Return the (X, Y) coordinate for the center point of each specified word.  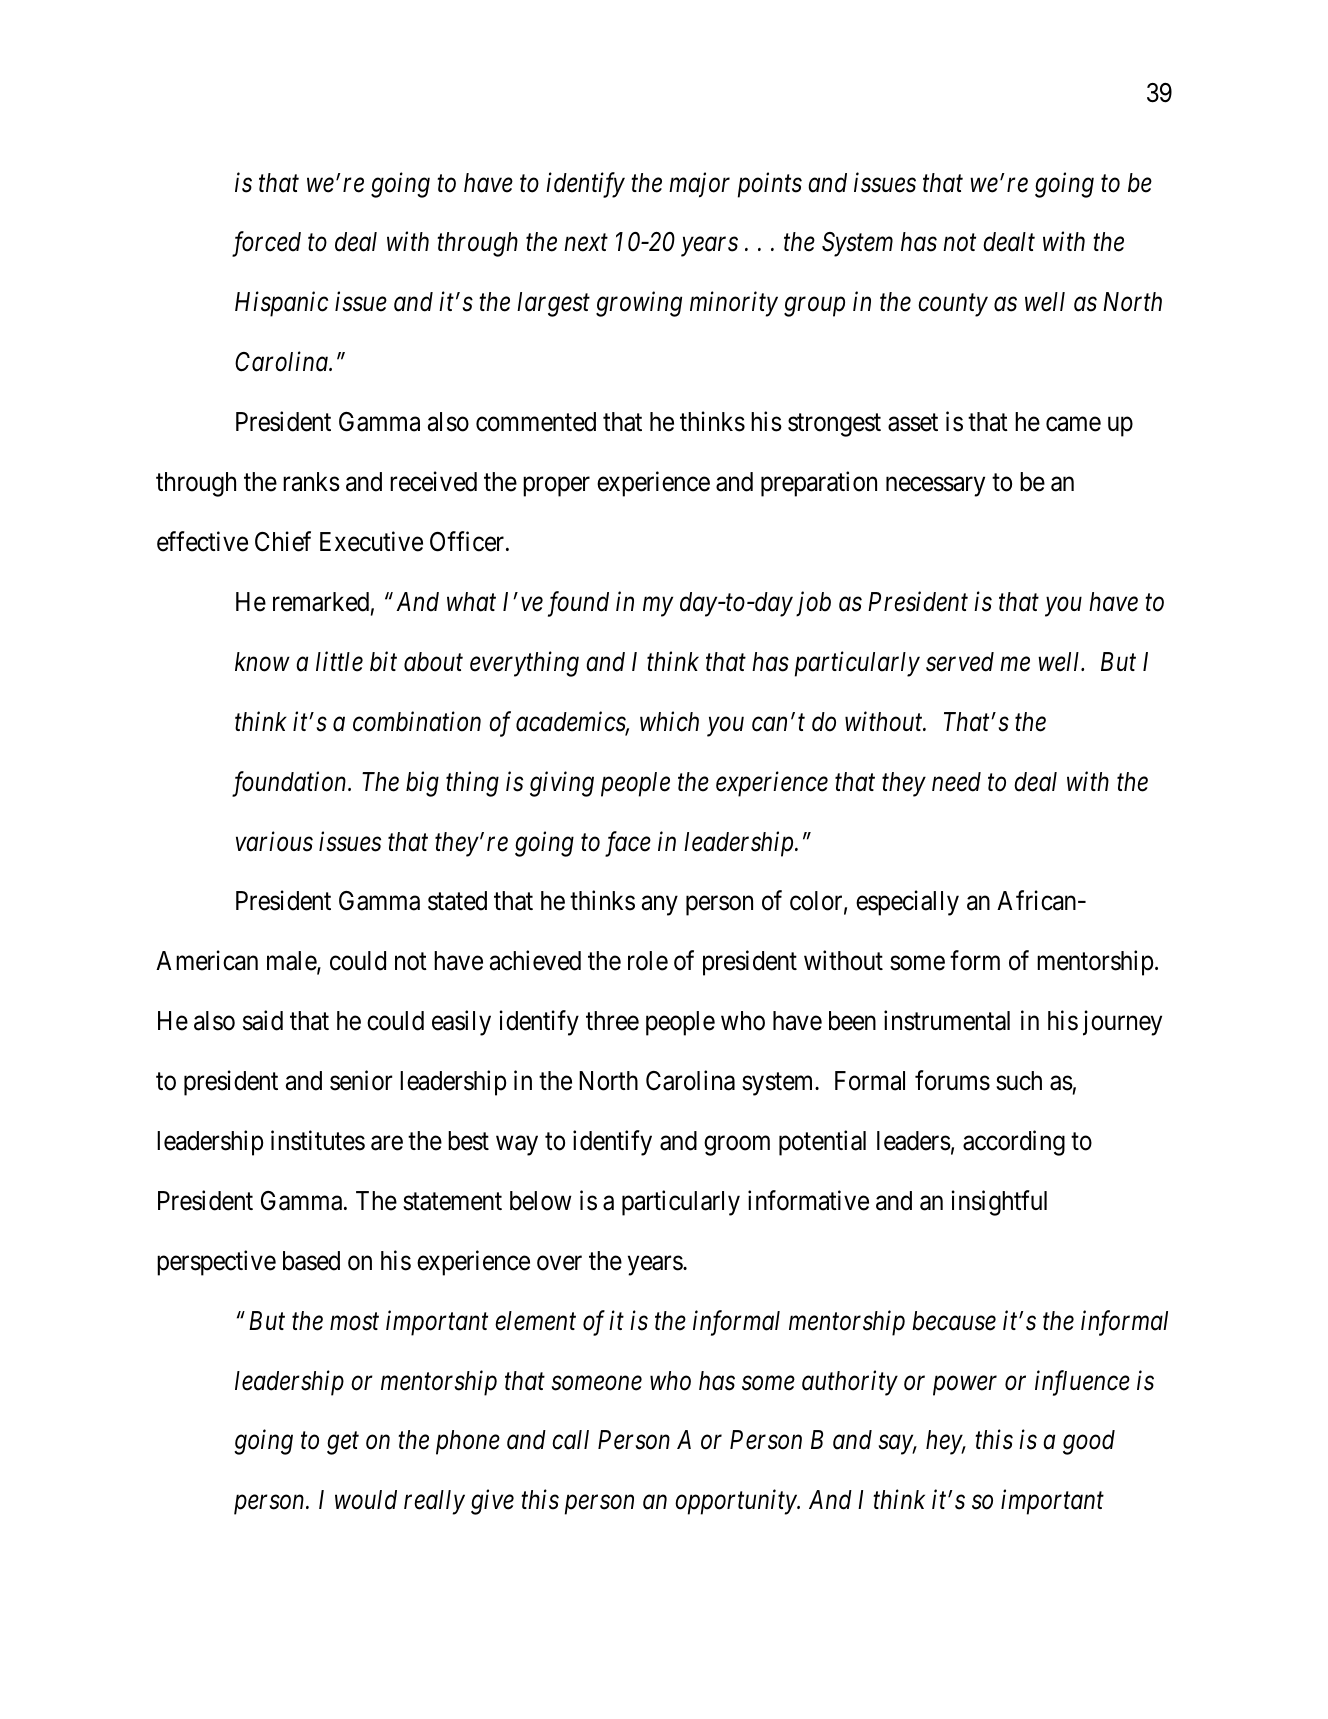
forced (266, 244)
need (956, 782)
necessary (935, 487)
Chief (283, 541)
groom (737, 1146)
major (699, 185)
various (274, 842)
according (1014, 1143)
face (628, 844)
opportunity (736, 1502)
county (953, 306)
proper (556, 487)
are (387, 1143)
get (343, 1444)
